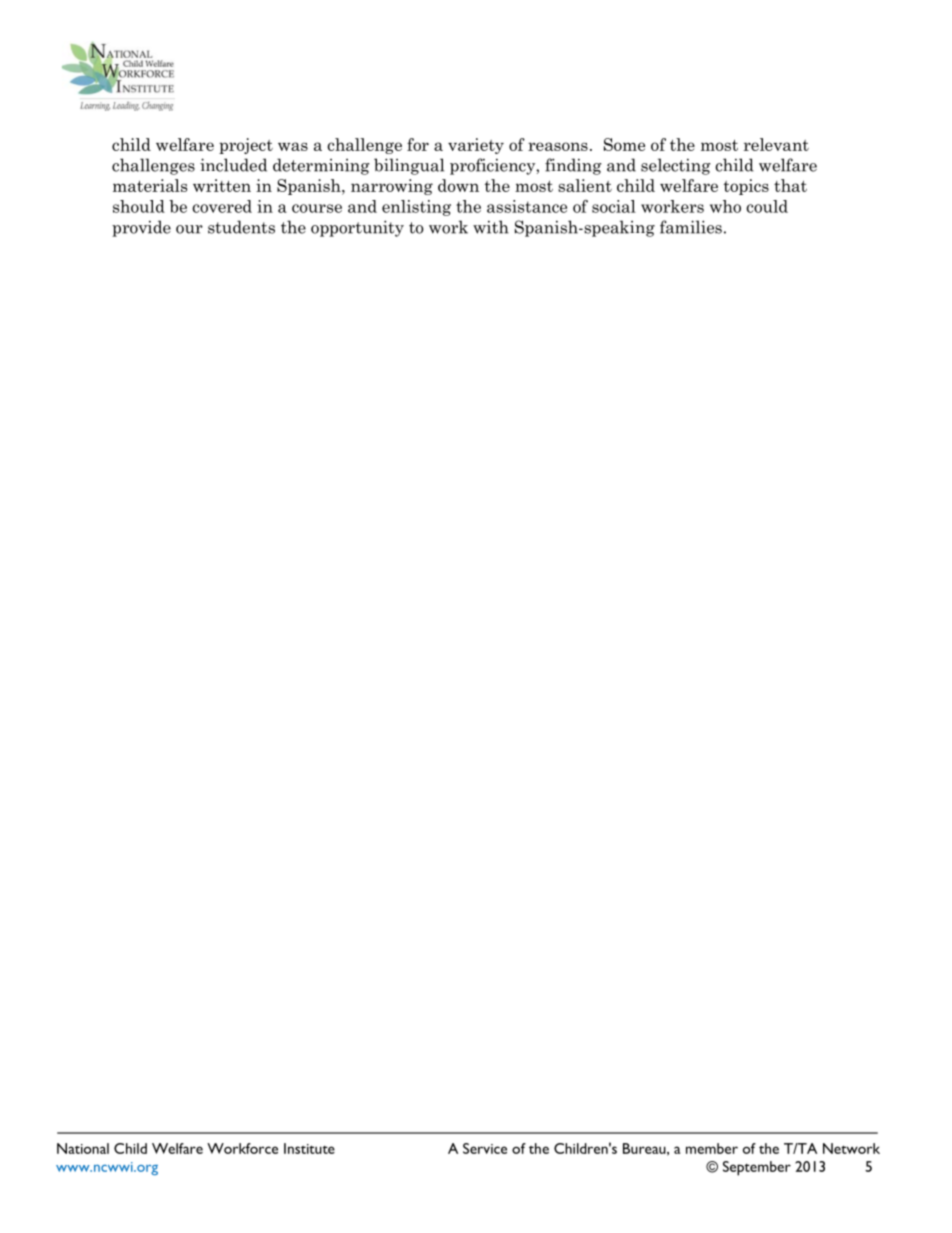 The height and width of the screenshot is (1233, 952). What do you see at coordinates (757, 1168) in the screenshot?
I see `September` at bounding box center [757, 1168].
